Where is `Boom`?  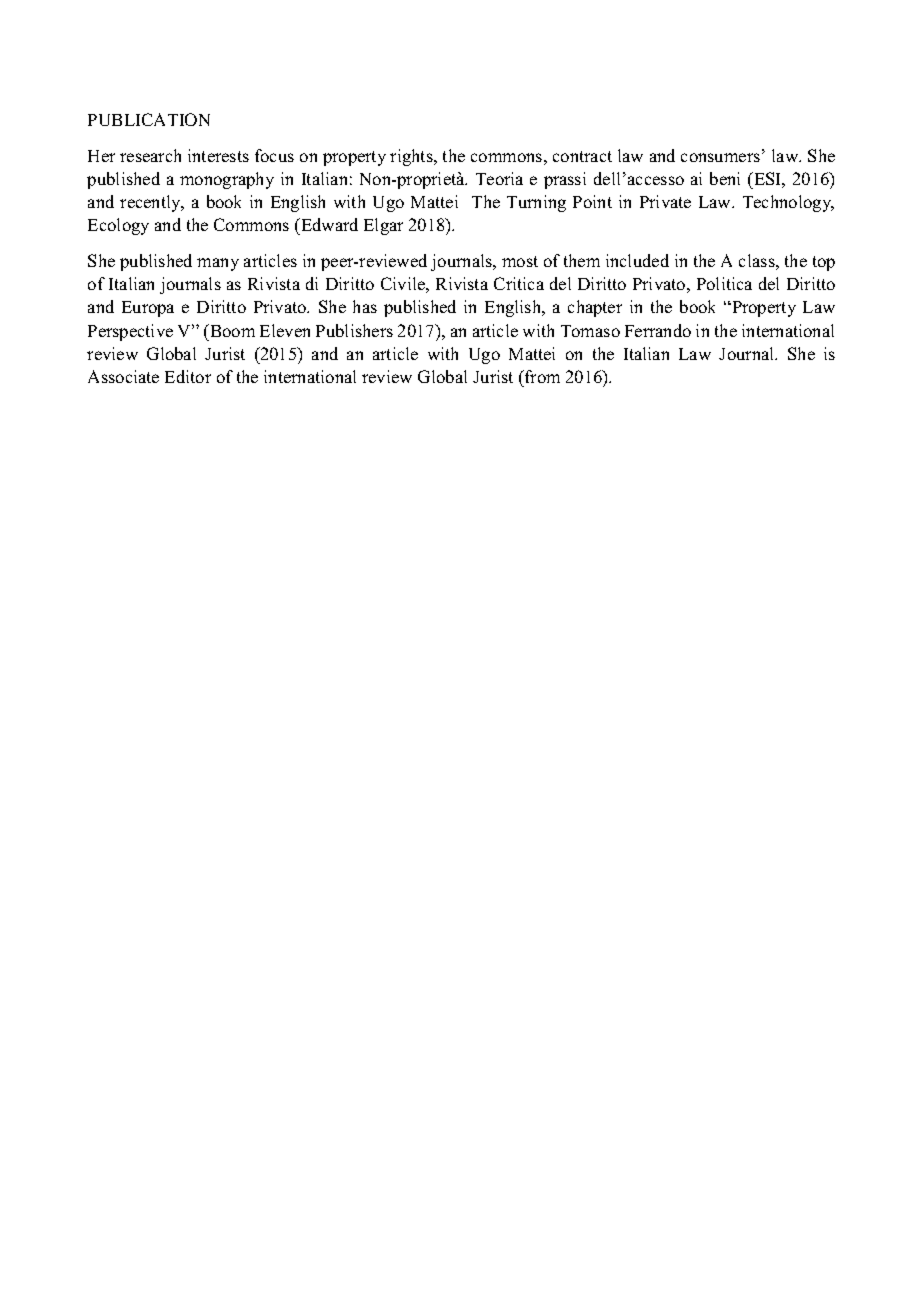 Boom is located at coordinates (231, 330).
